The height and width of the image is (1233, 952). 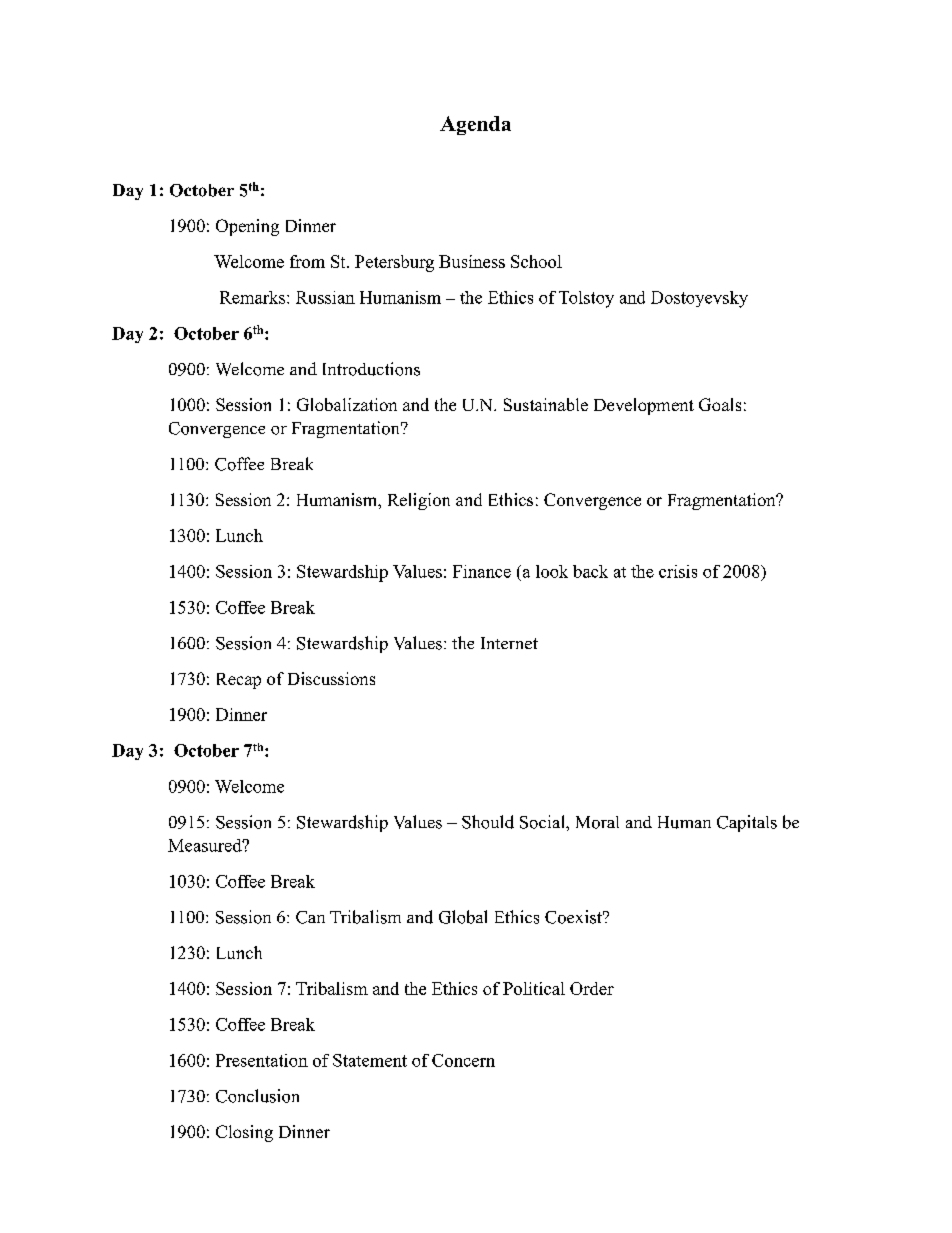 I want to click on Goals, so click(x=720, y=404).
